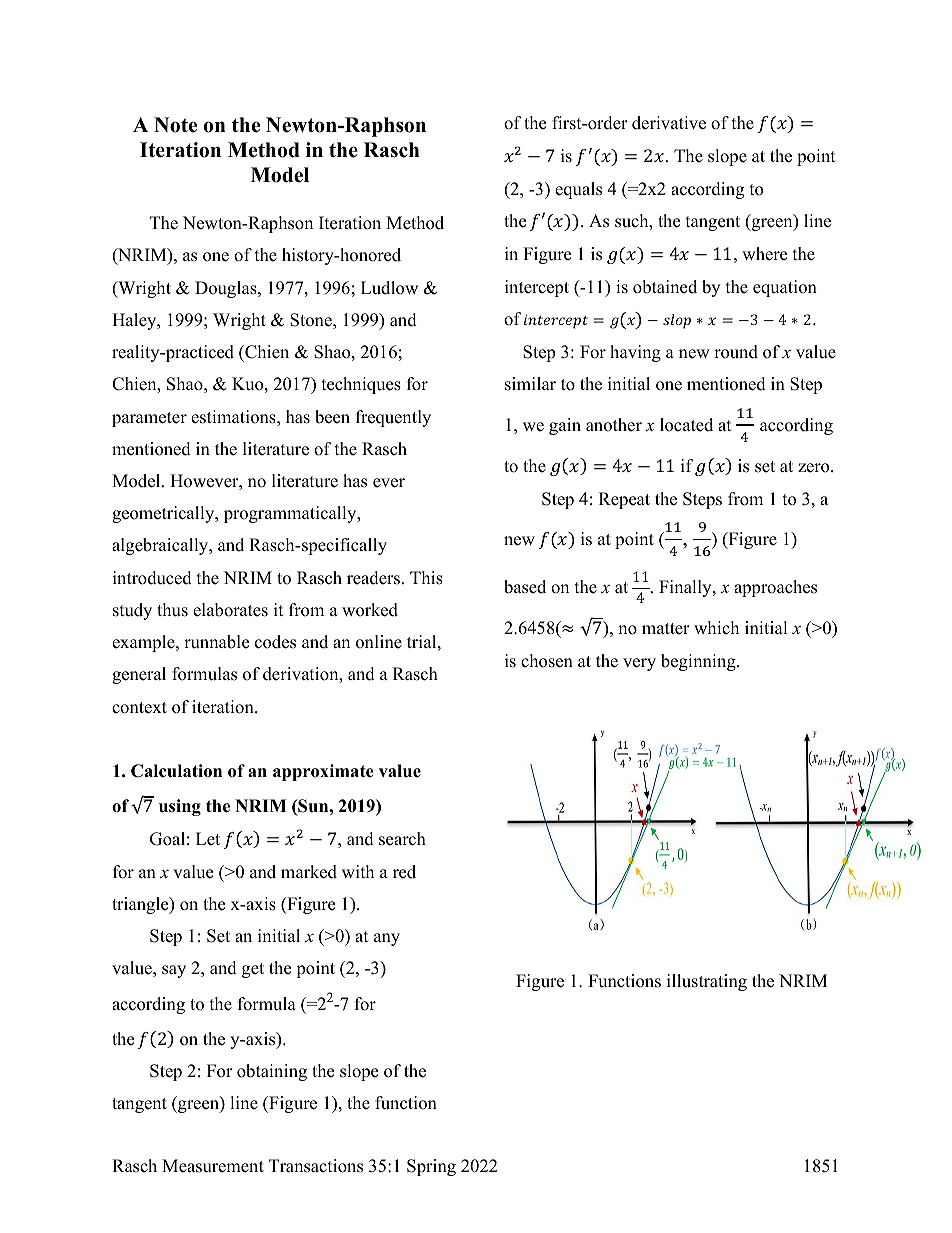  What do you see at coordinates (431, 1167) in the document?
I see `Spring` at bounding box center [431, 1167].
